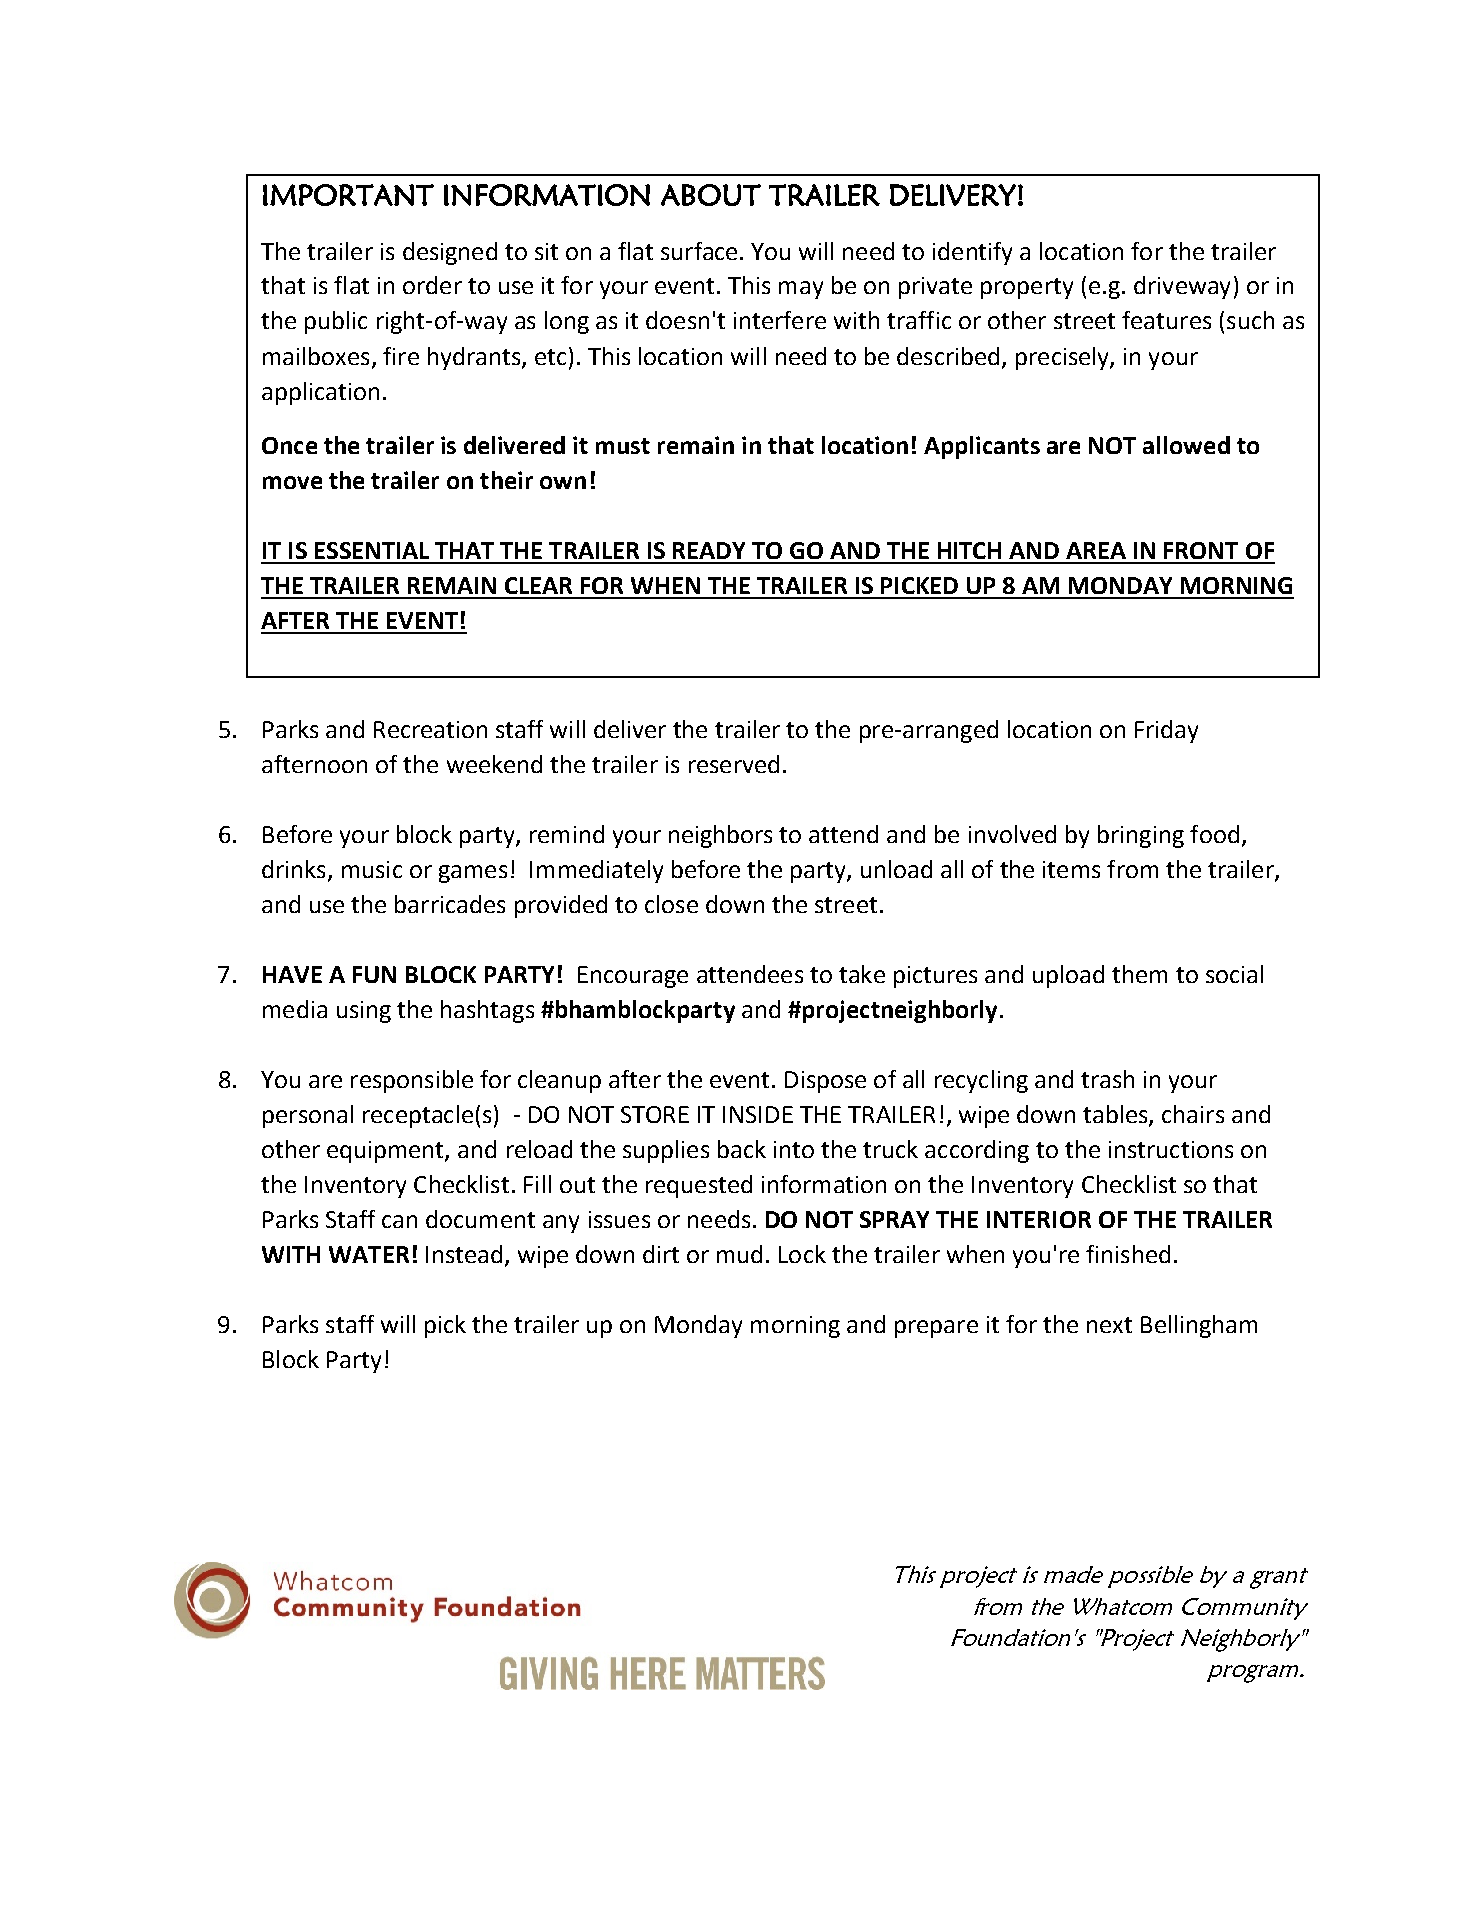  What do you see at coordinates (450, 253) in the screenshot?
I see `designed` at bounding box center [450, 253].
